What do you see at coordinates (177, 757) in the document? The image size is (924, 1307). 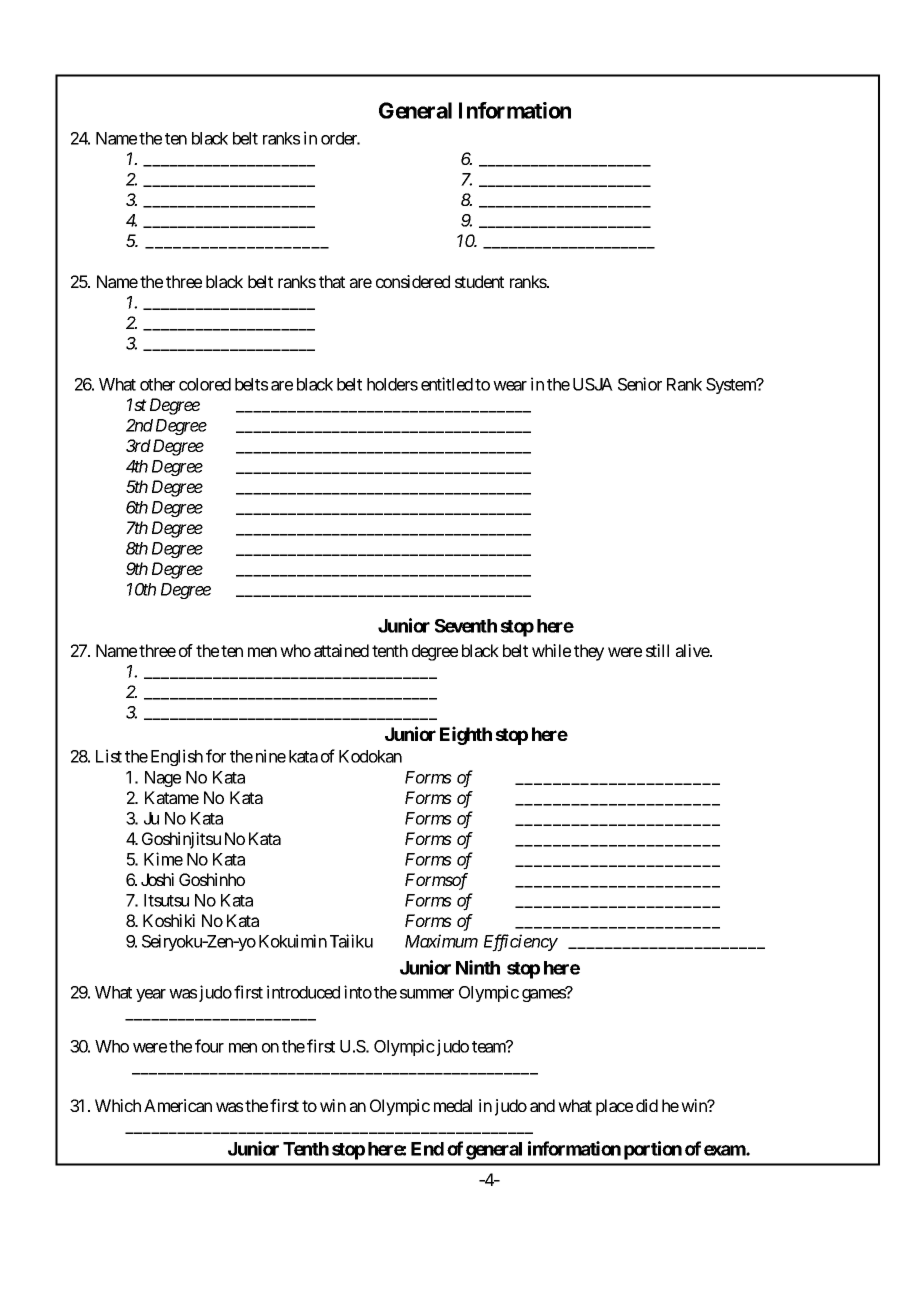 I see `English` at bounding box center [177, 757].
